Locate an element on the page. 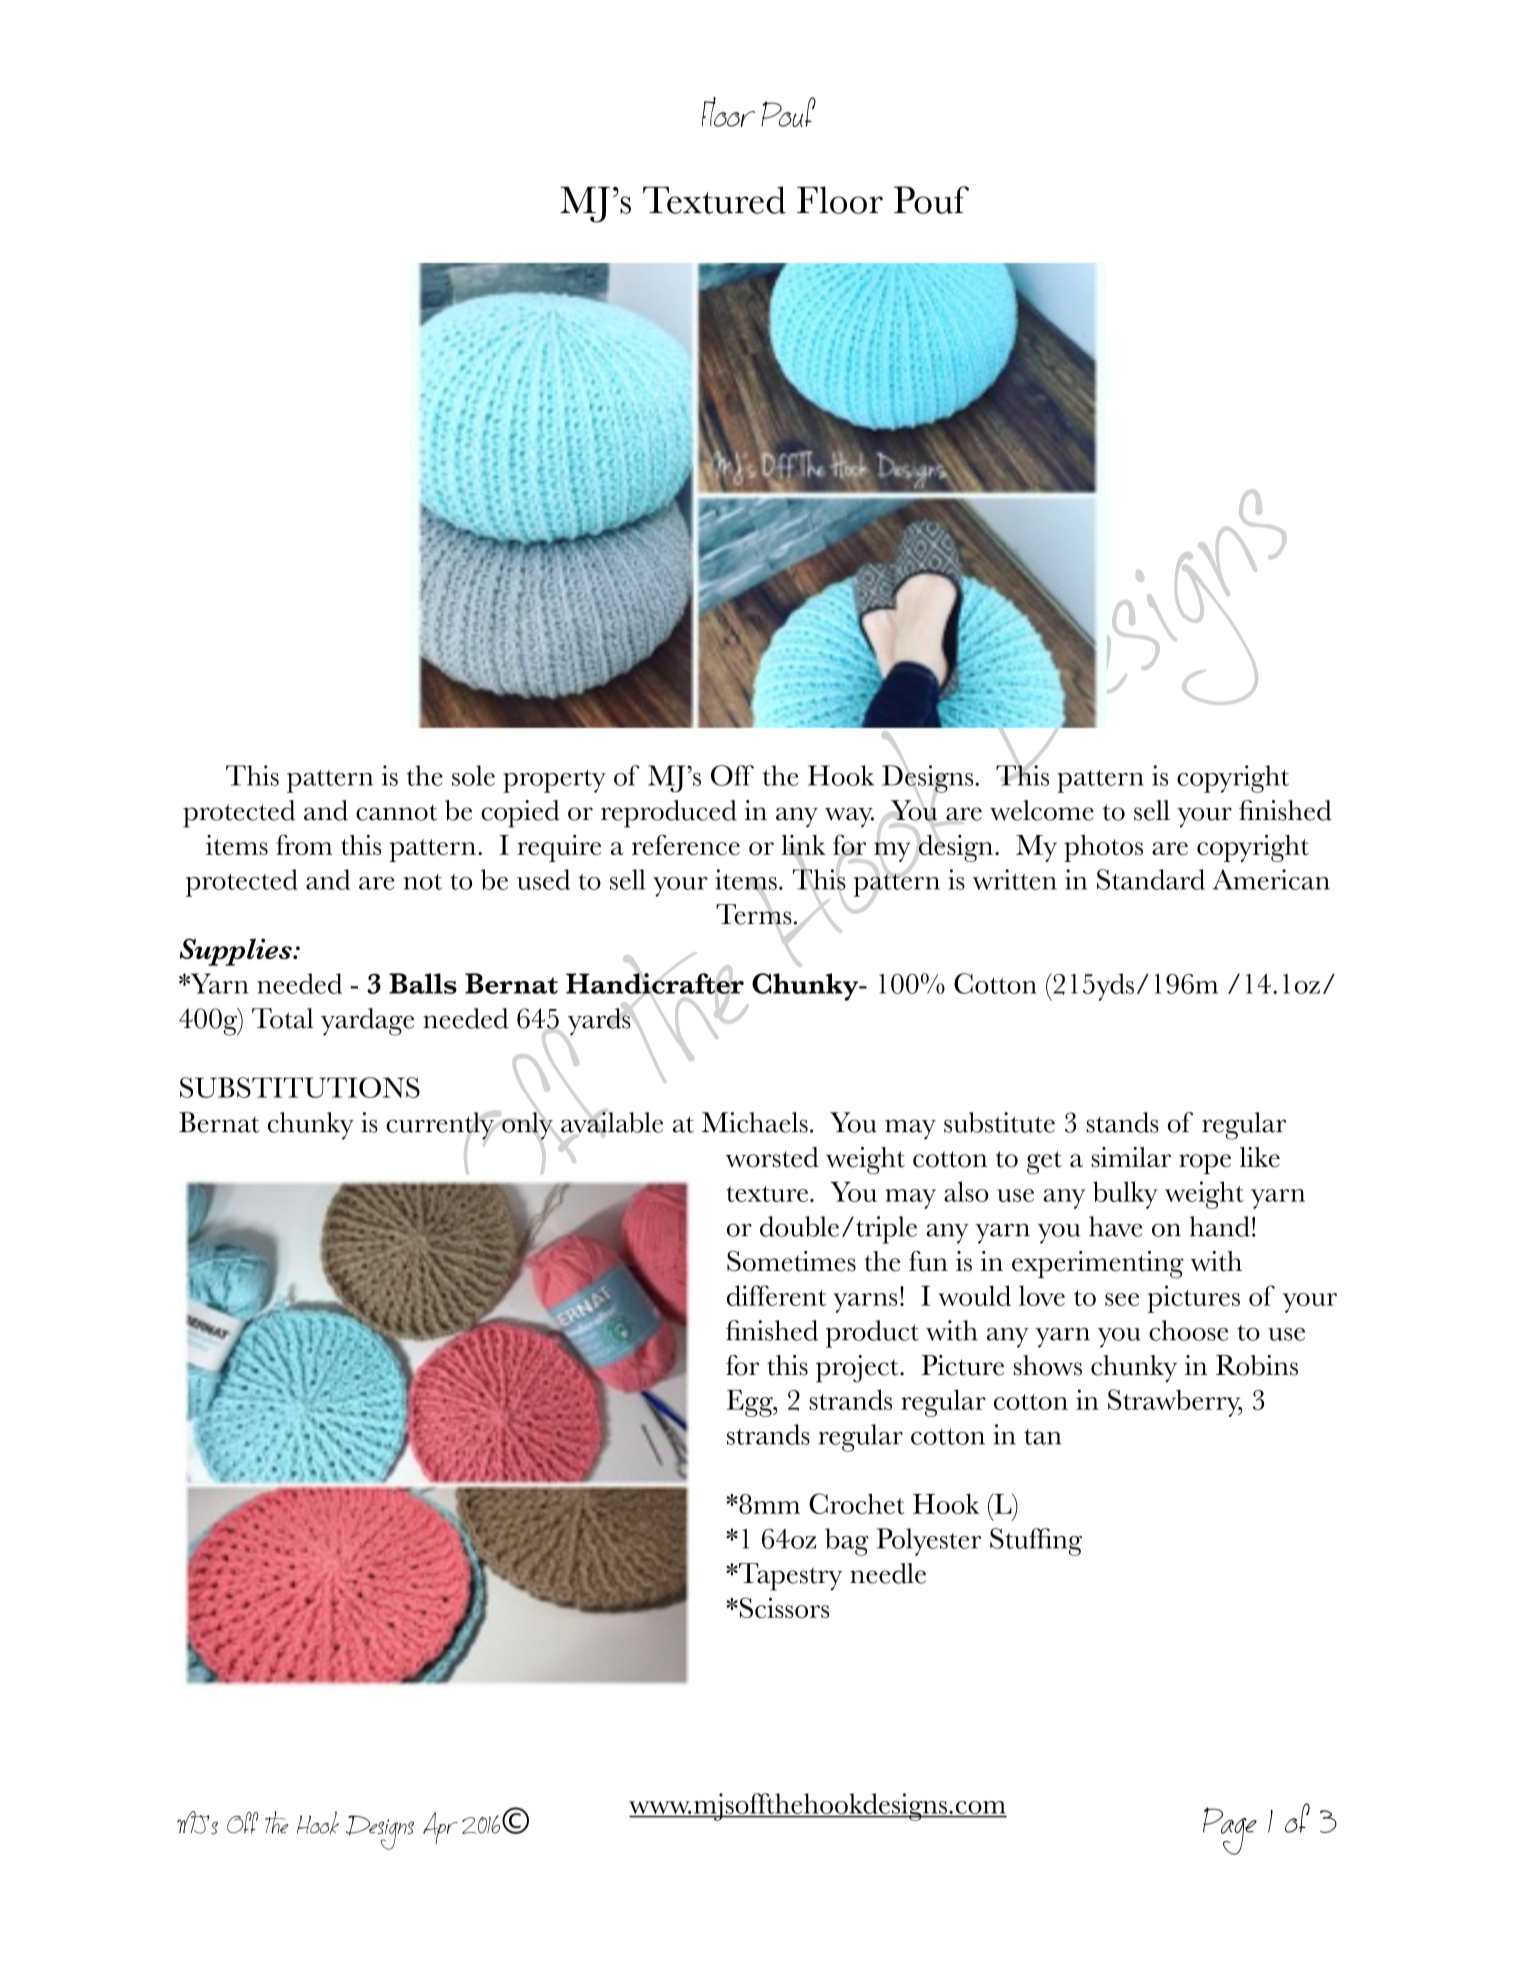 The width and height of the page is (1516, 1962). Crochet is located at coordinates (857, 1503).
